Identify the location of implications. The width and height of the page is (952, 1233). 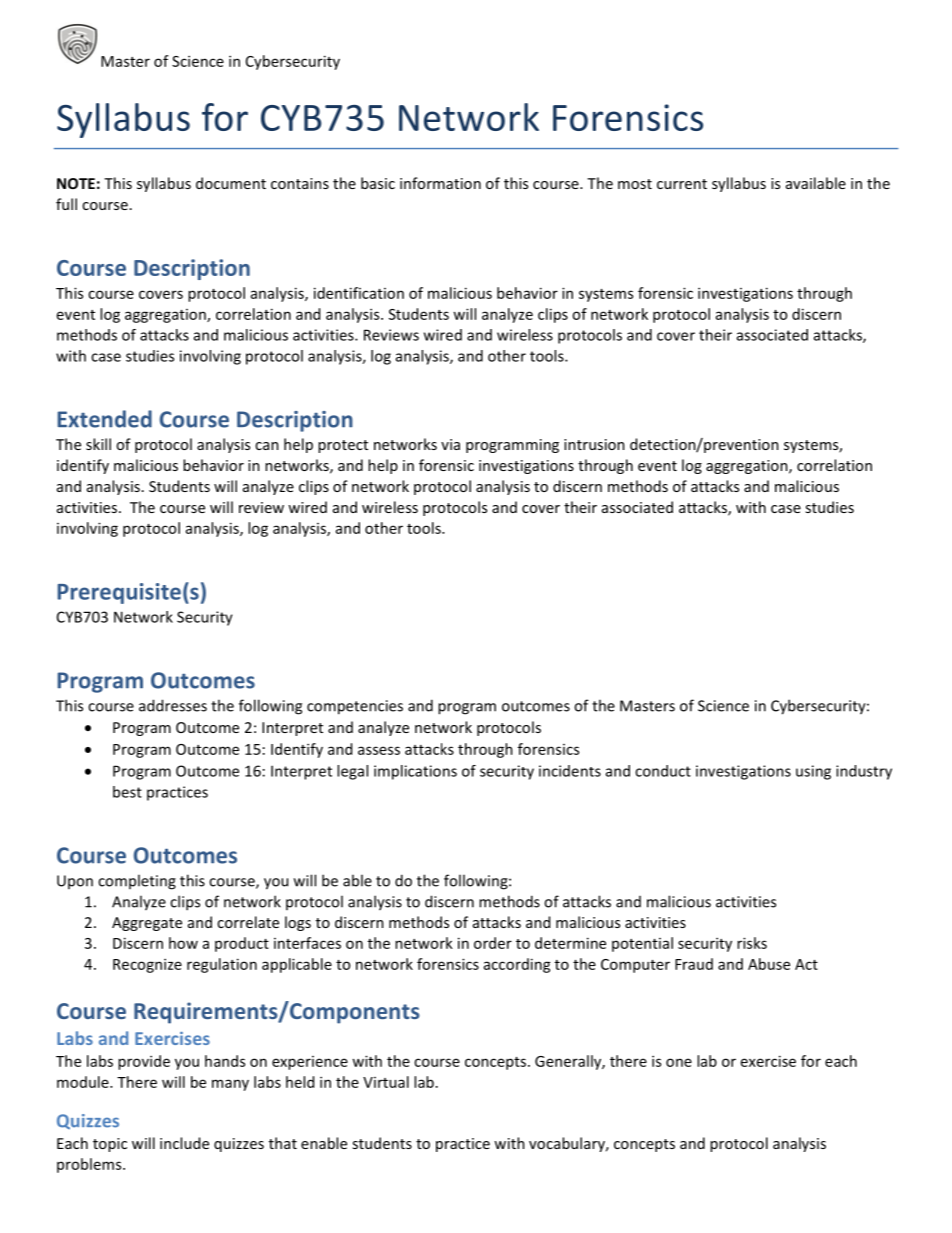
(415, 772).
